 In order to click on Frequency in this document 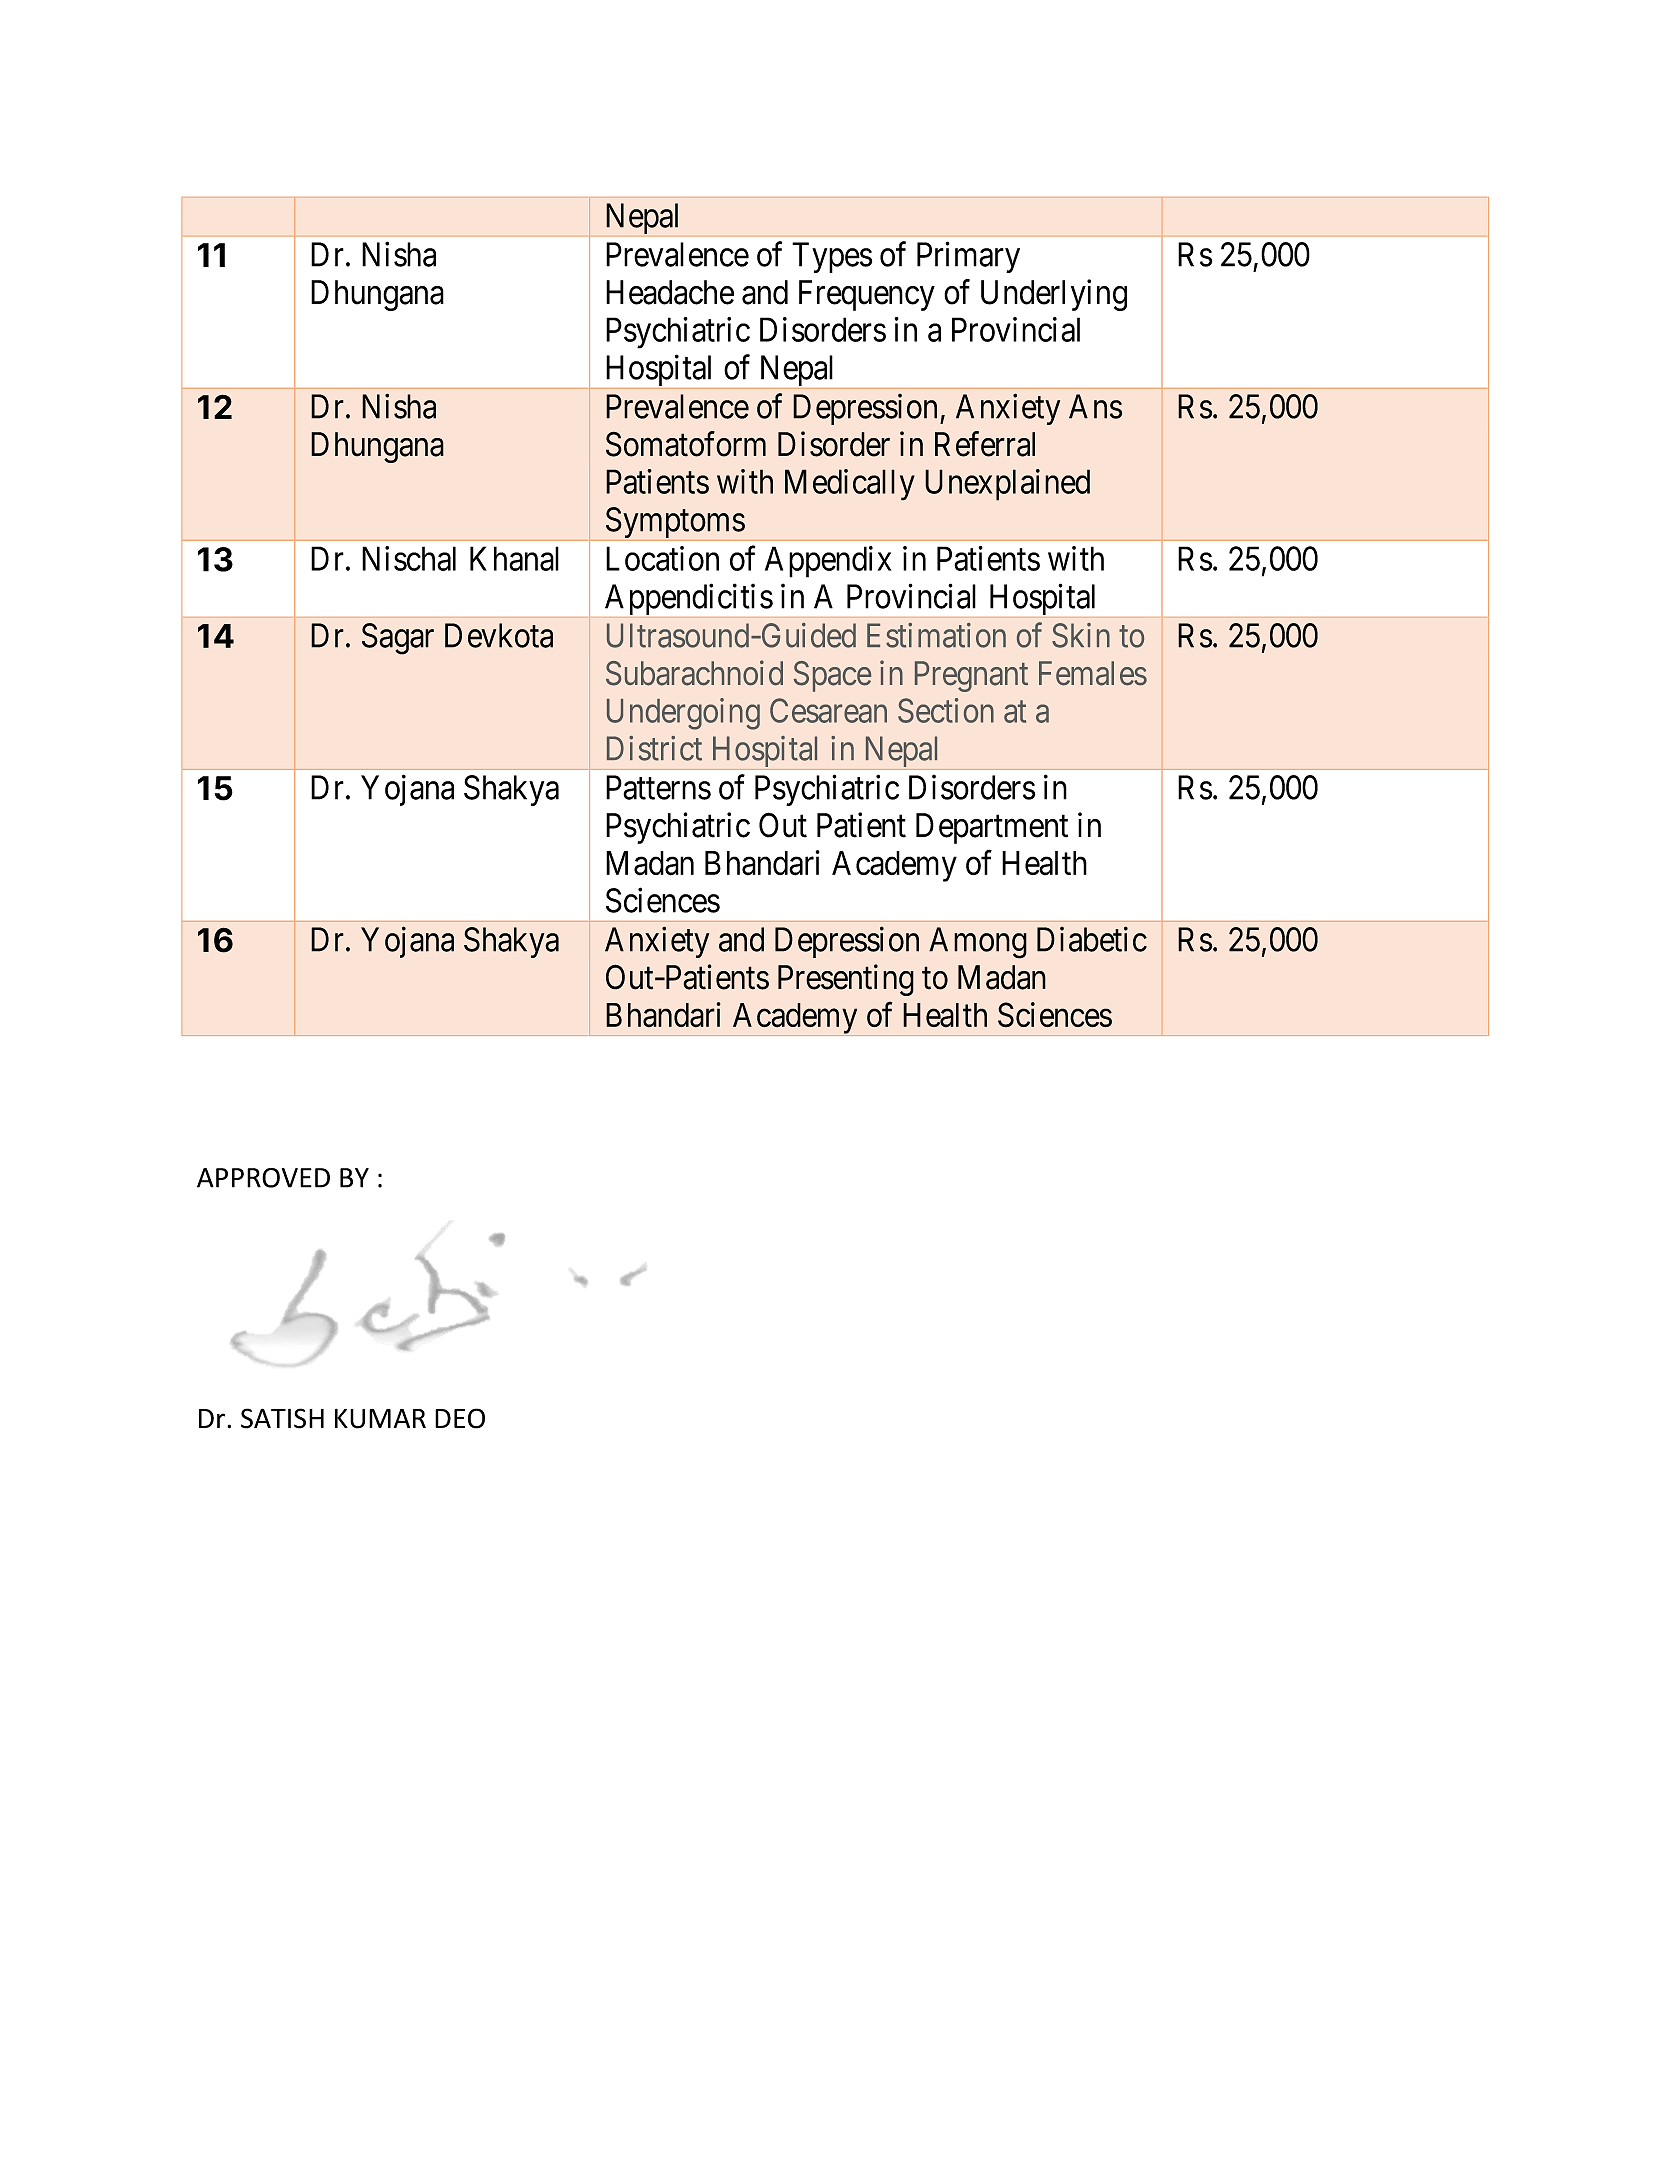, I will do `click(867, 295)`.
